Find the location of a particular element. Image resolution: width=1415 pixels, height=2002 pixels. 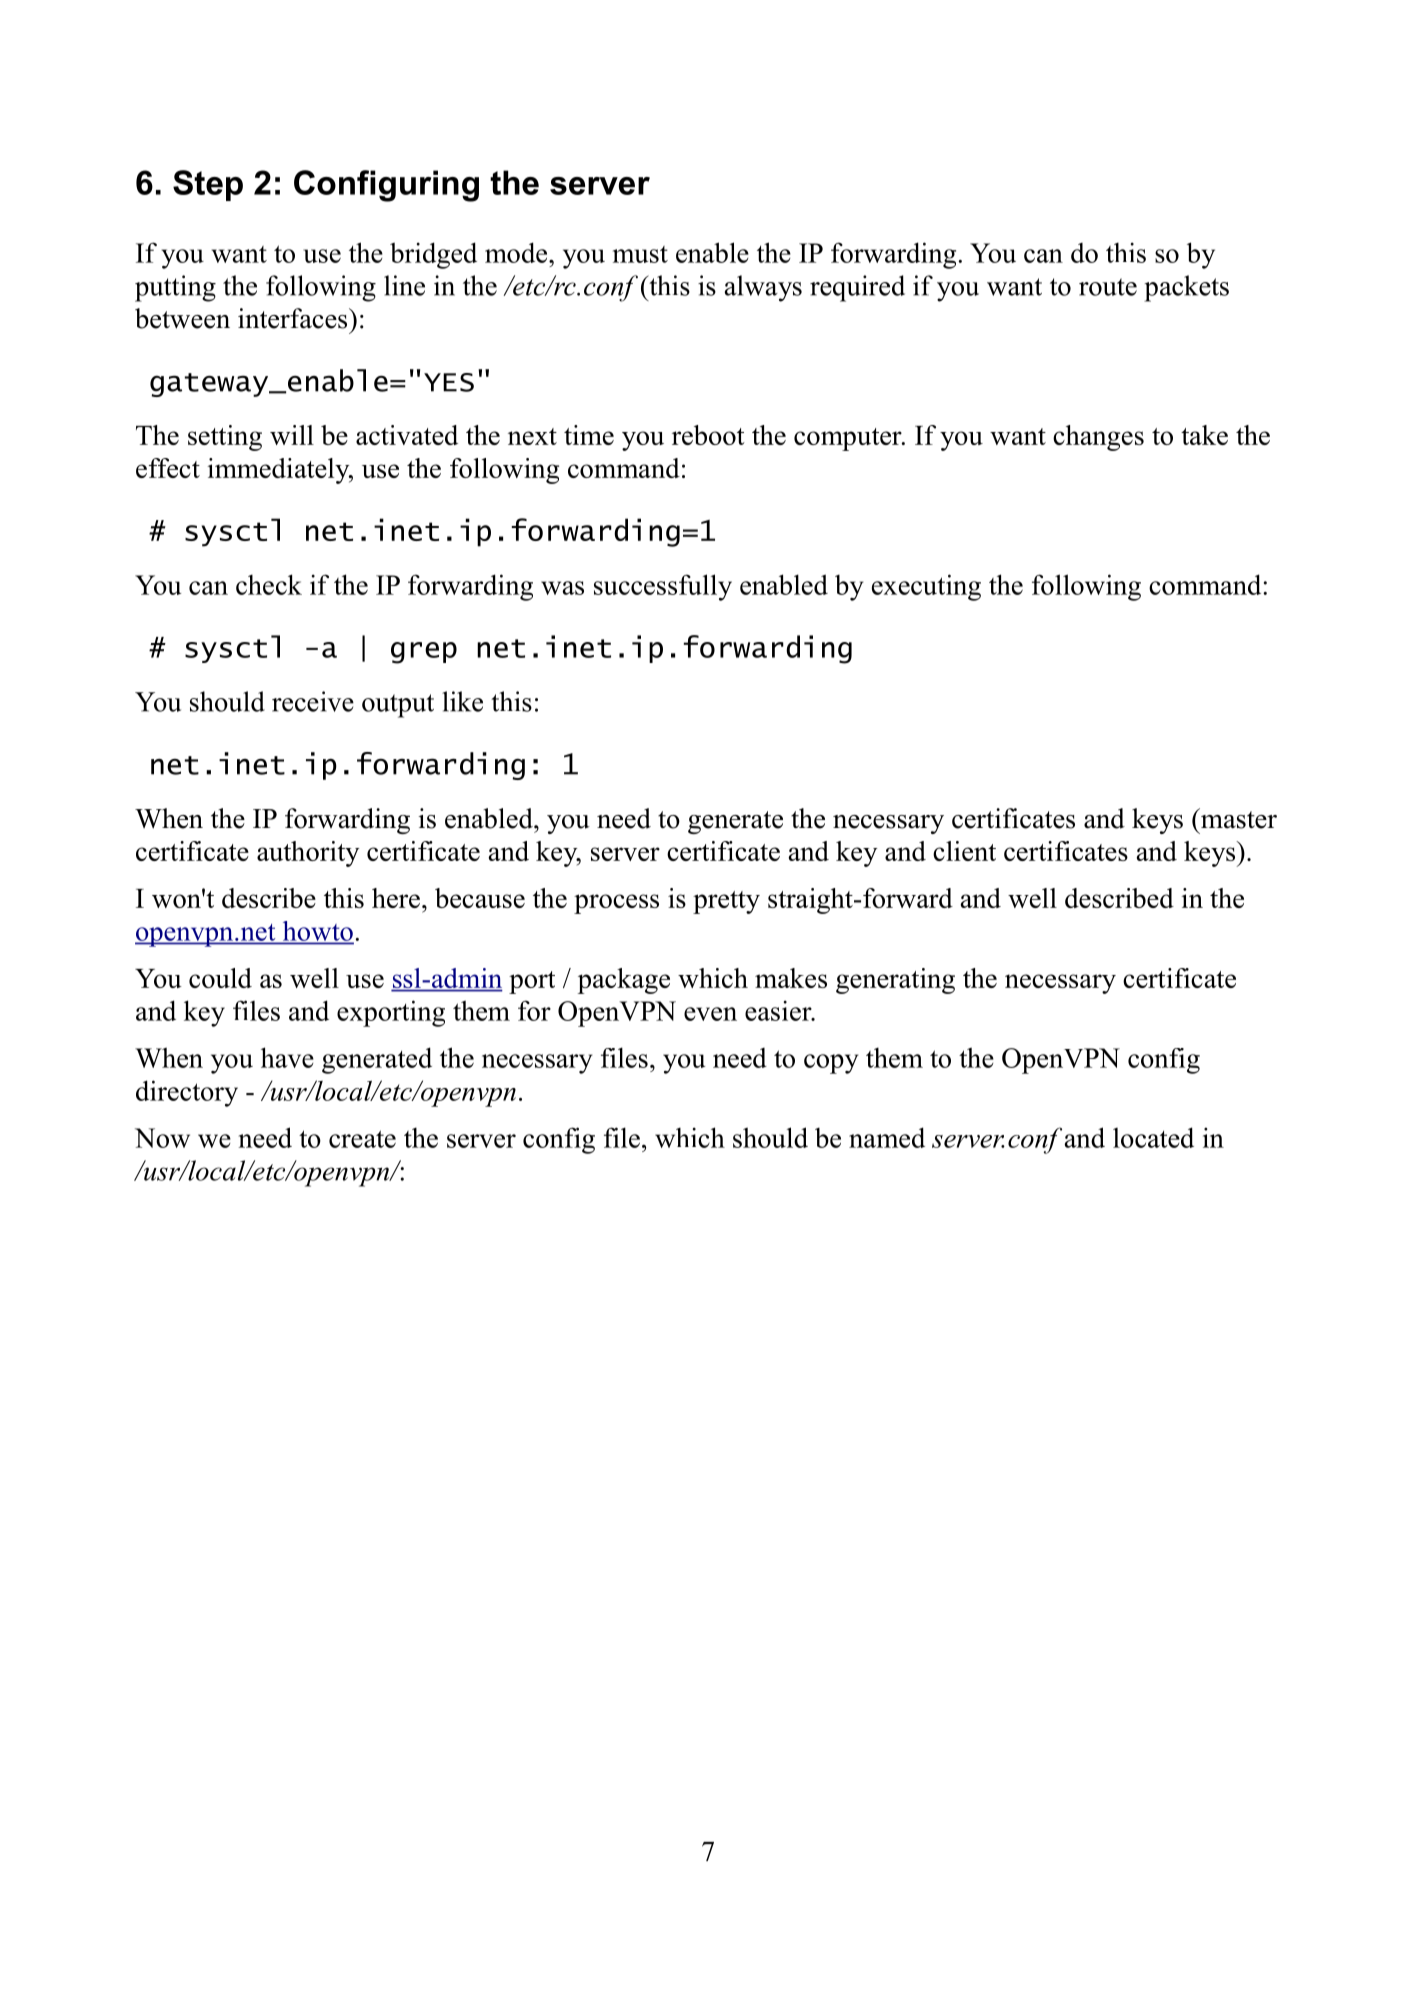

Step is located at coordinates (208, 185).
